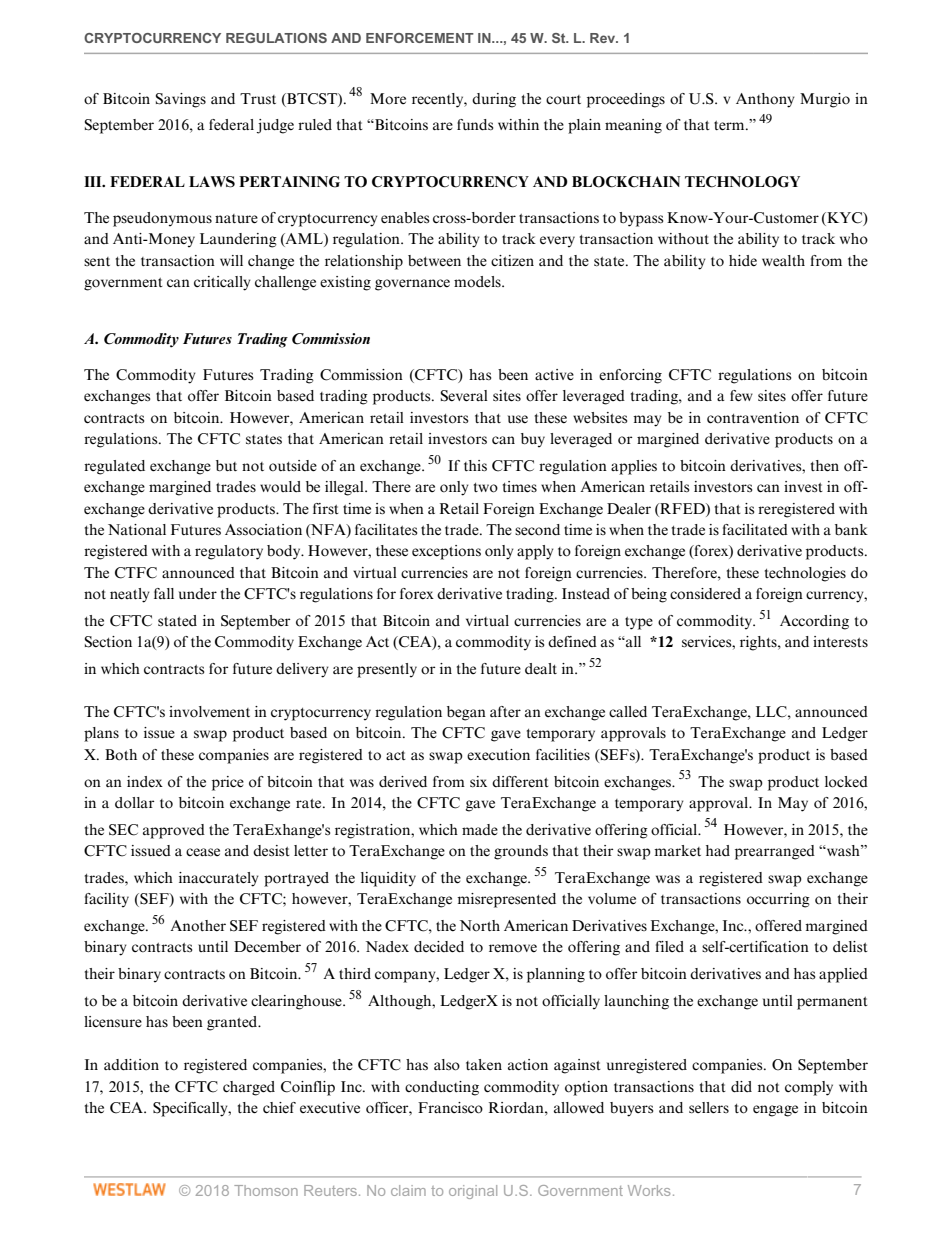  I want to click on wealth, so click(783, 261).
